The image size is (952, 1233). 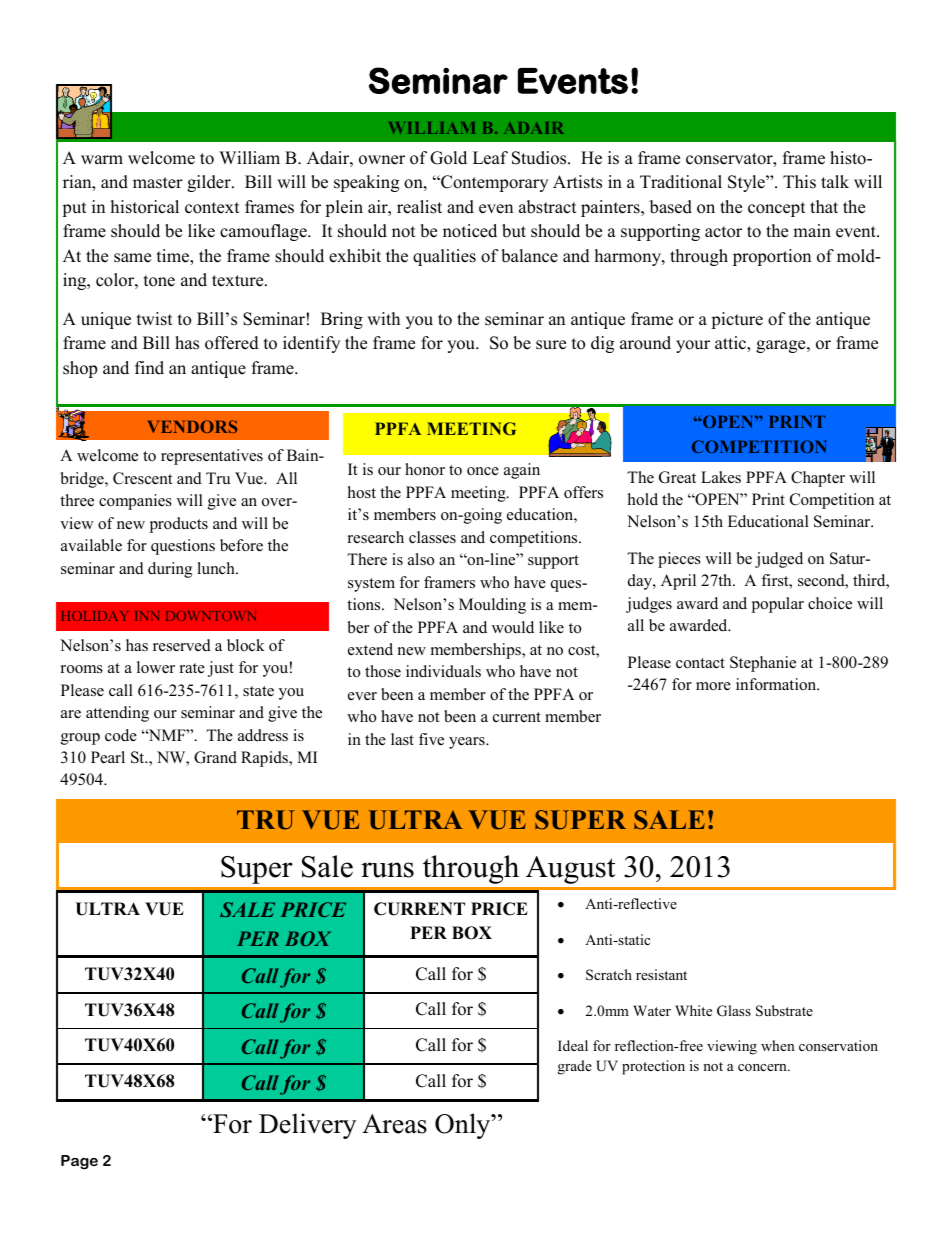 I want to click on Style, so click(x=747, y=183).
